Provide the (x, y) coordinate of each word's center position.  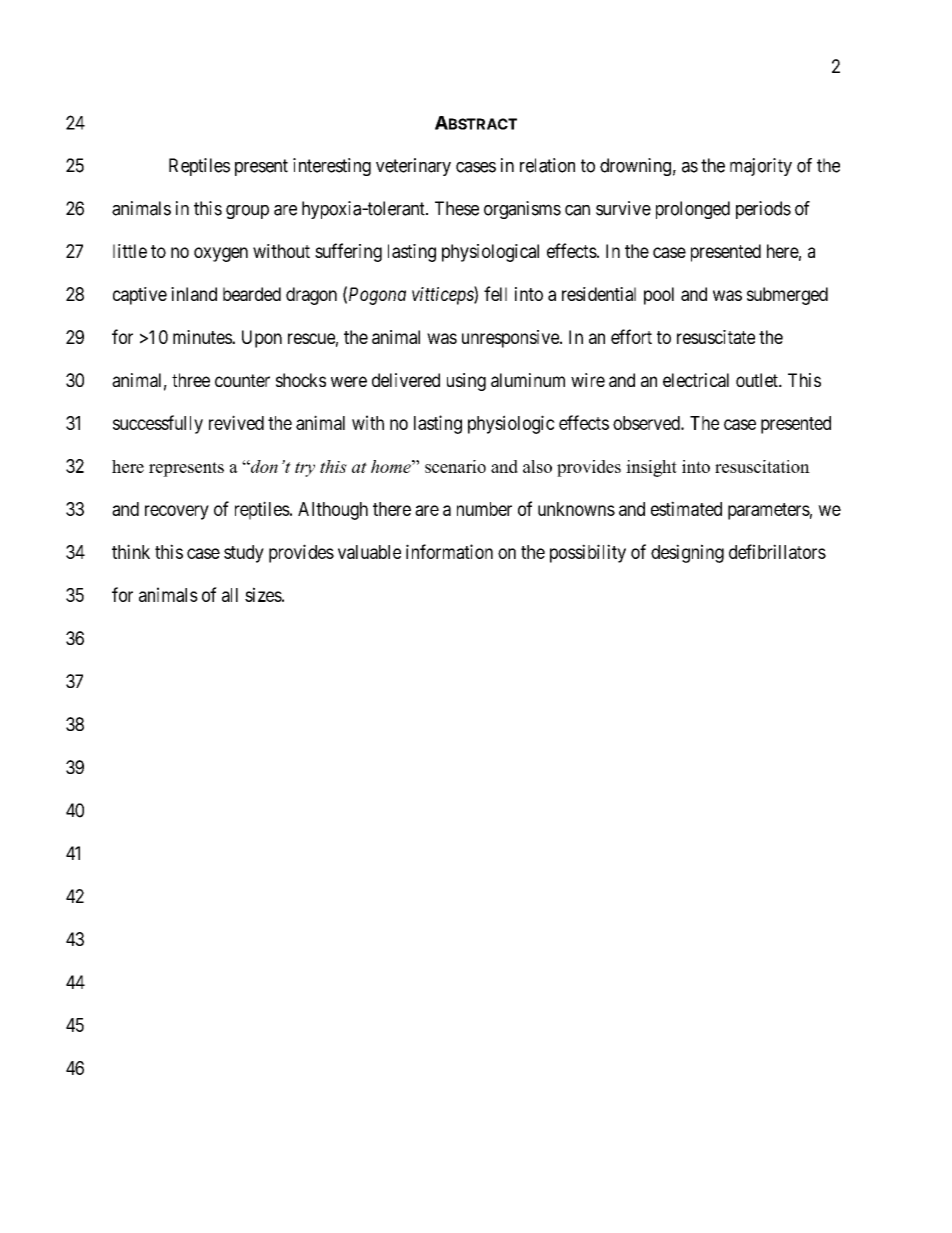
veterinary (413, 167)
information (449, 551)
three (191, 380)
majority (761, 167)
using (466, 382)
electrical (696, 380)
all (230, 595)
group (247, 212)
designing (687, 553)
